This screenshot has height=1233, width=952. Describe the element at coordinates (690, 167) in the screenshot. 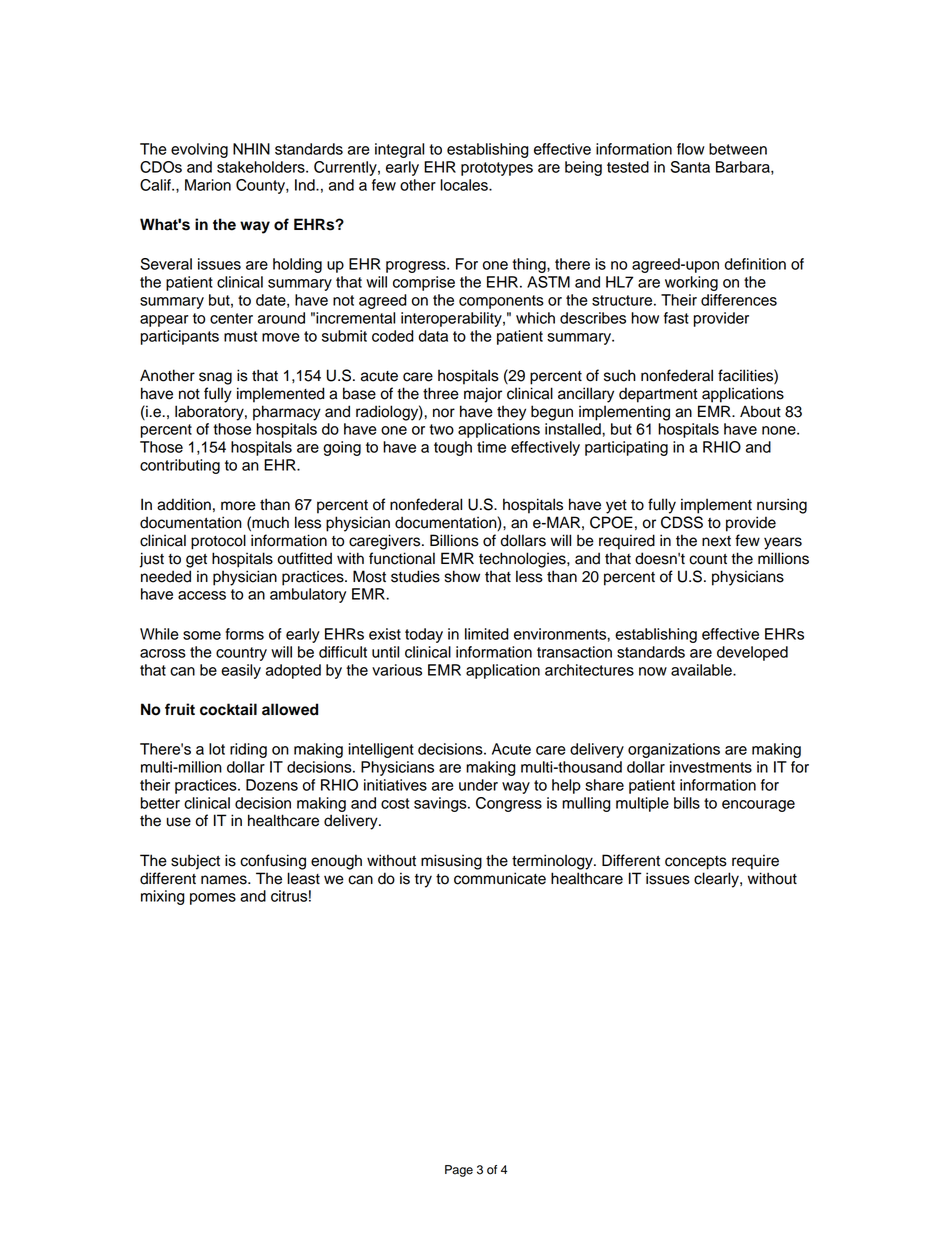

I see `Santa` at that location.
